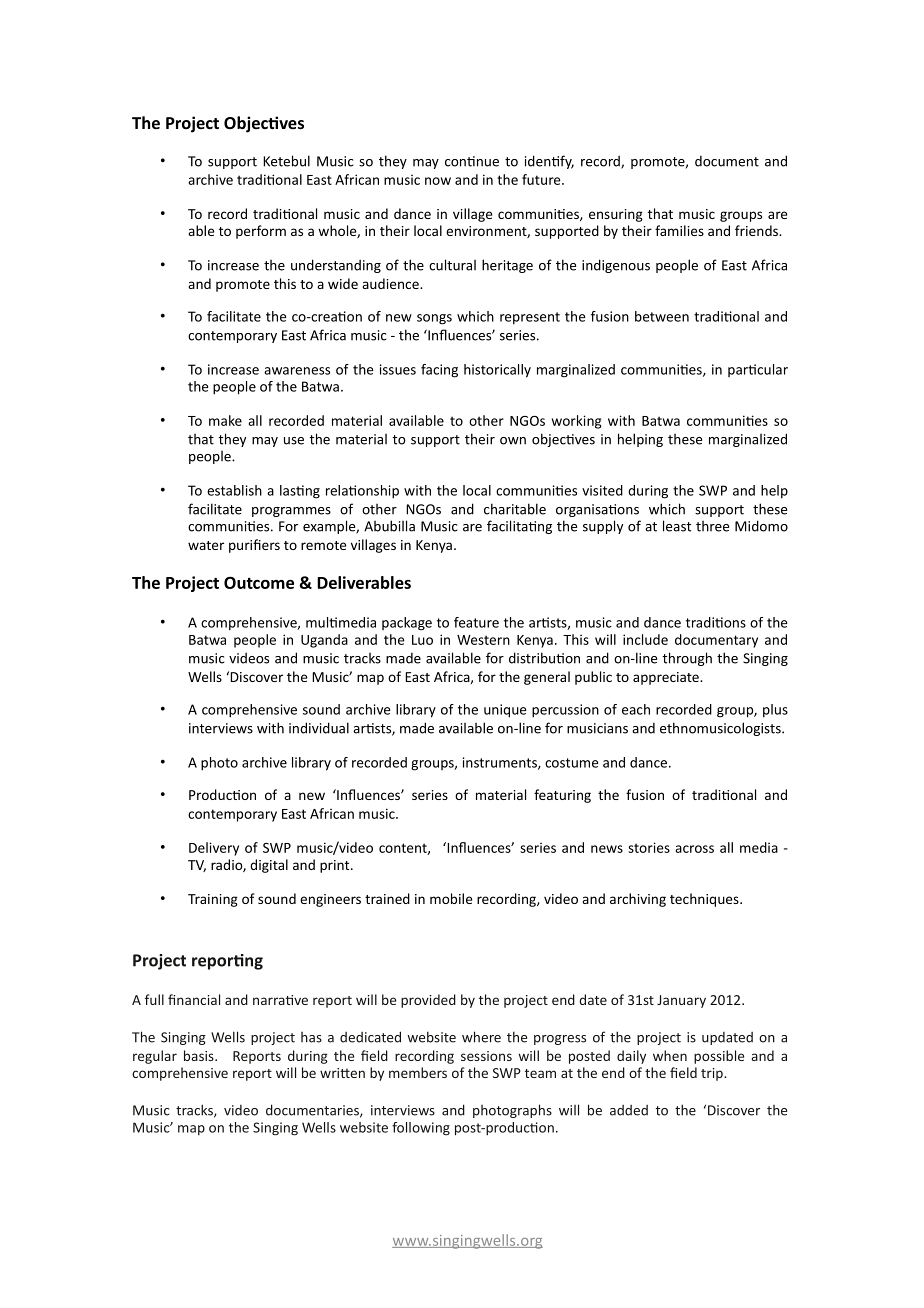 This screenshot has width=924, height=1308. What do you see at coordinates (486, 1056) in the screenshot?
I see `sessions` at bounding box center [486, 1056].
